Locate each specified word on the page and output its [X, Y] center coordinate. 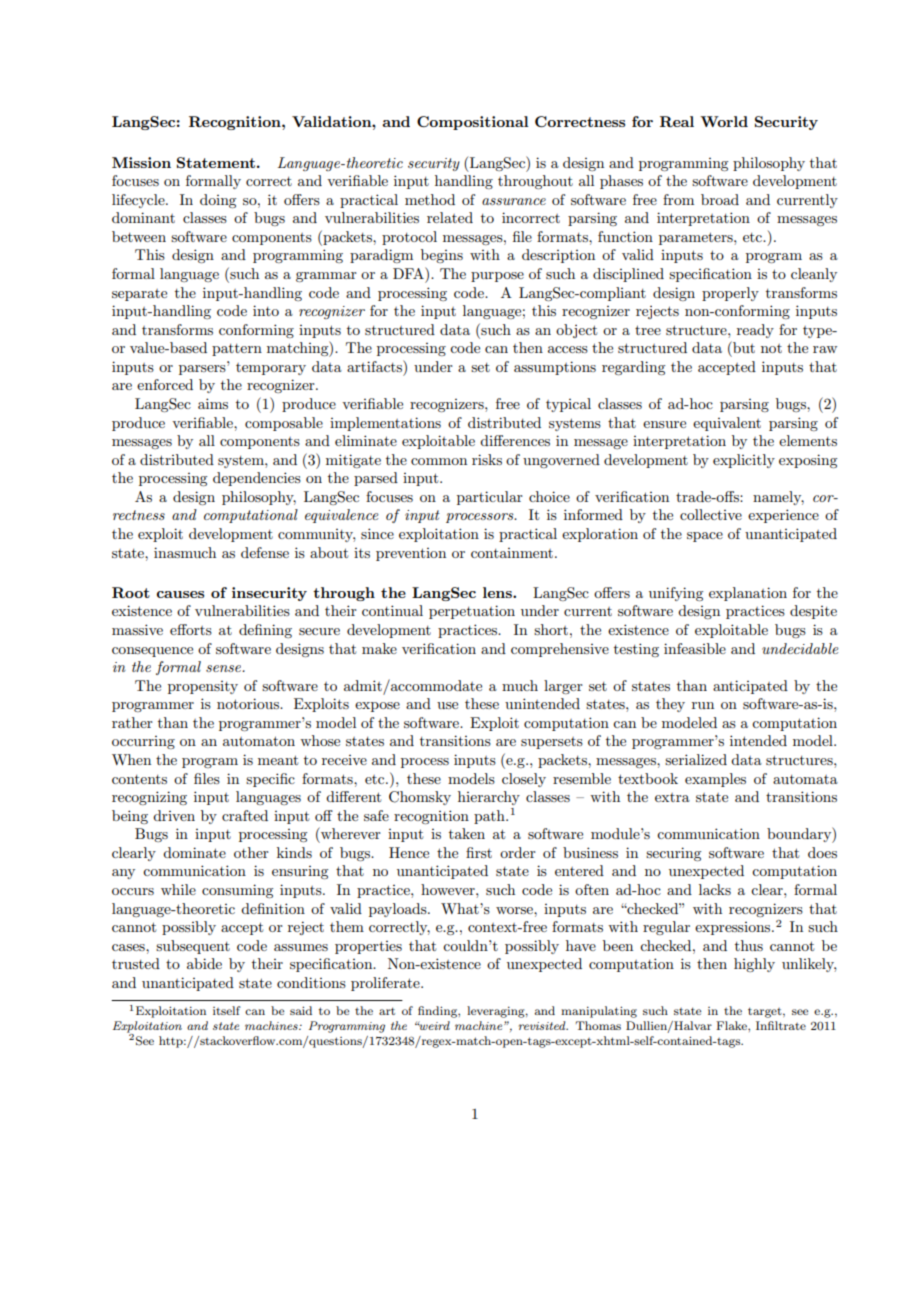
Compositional [473, 123]
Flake [732, 1025]
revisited [543, 1025]
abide [204, 963]
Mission [141, 162]
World [724, 121]
